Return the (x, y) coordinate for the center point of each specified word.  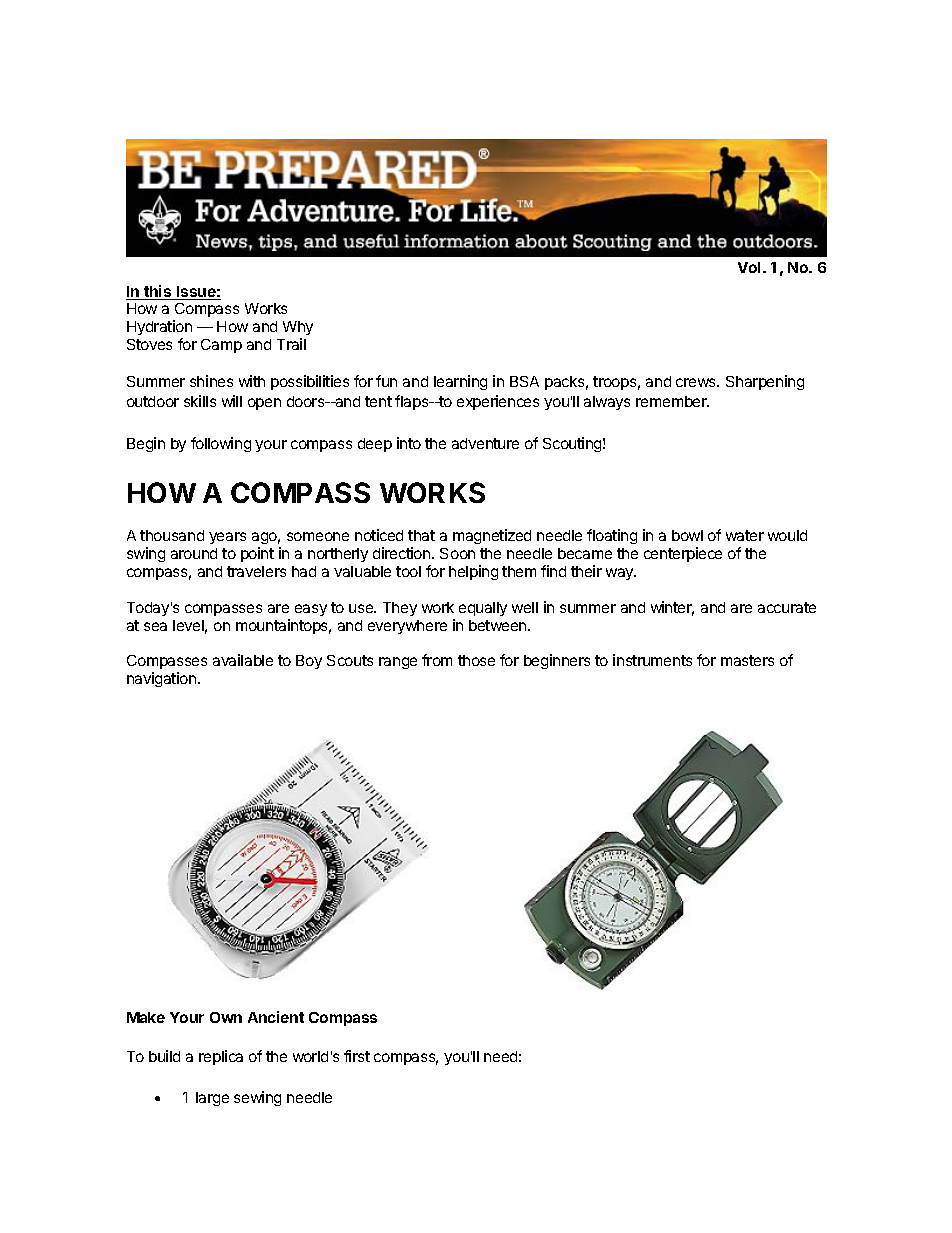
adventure (485, 443)
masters (747, 660)
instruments (652, 660)
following (221, 444)
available (243, 660)
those (476, 660)
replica (221, 1057)
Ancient (276, 1017)
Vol (749, 267)
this (158, 292)
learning (460, 382)
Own (226, 1017)
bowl (687, 535)
